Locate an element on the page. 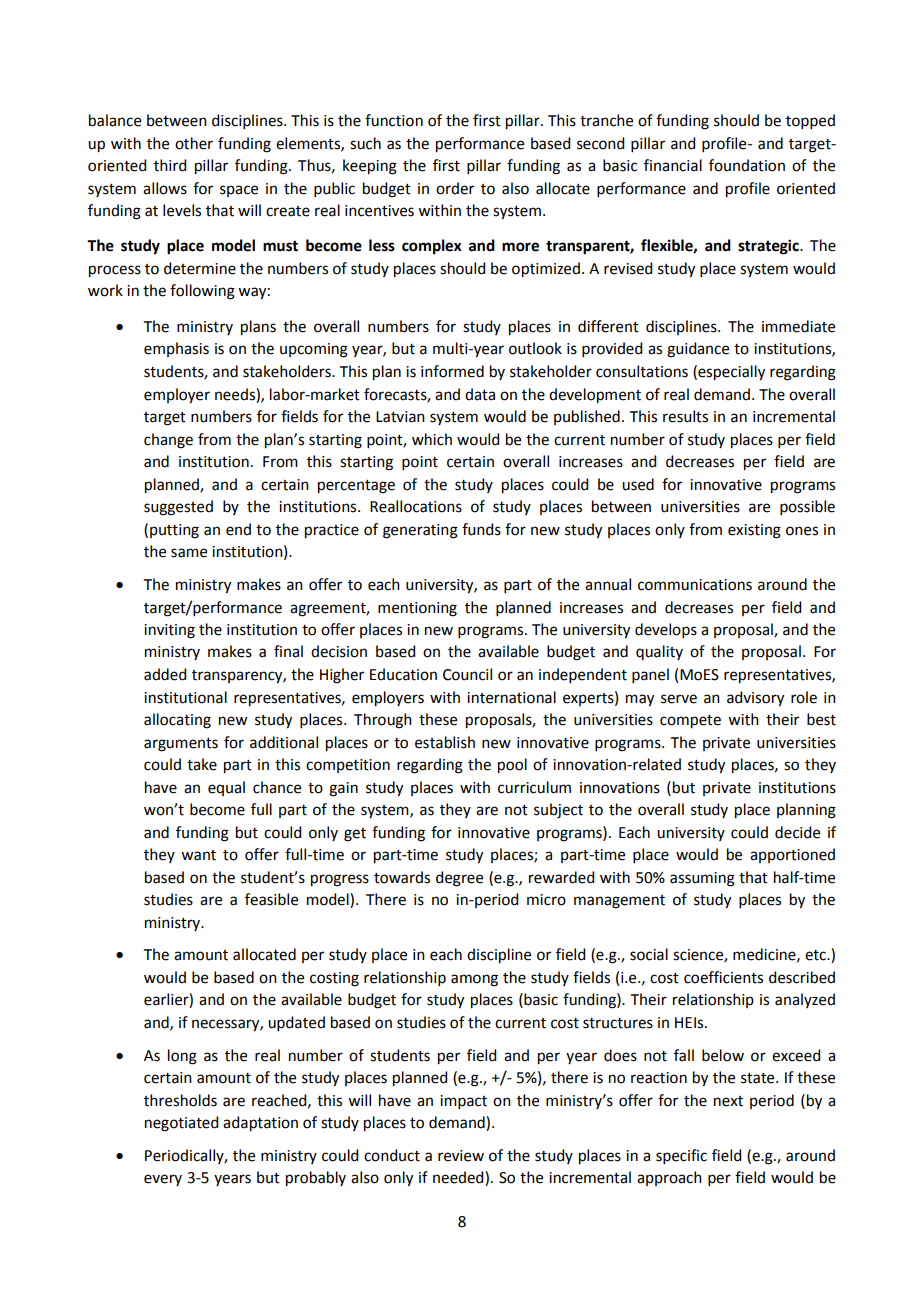 Image resolution: width=924 pixels, height=1308 pixels. foundation is located at coordinates (747, 165).
